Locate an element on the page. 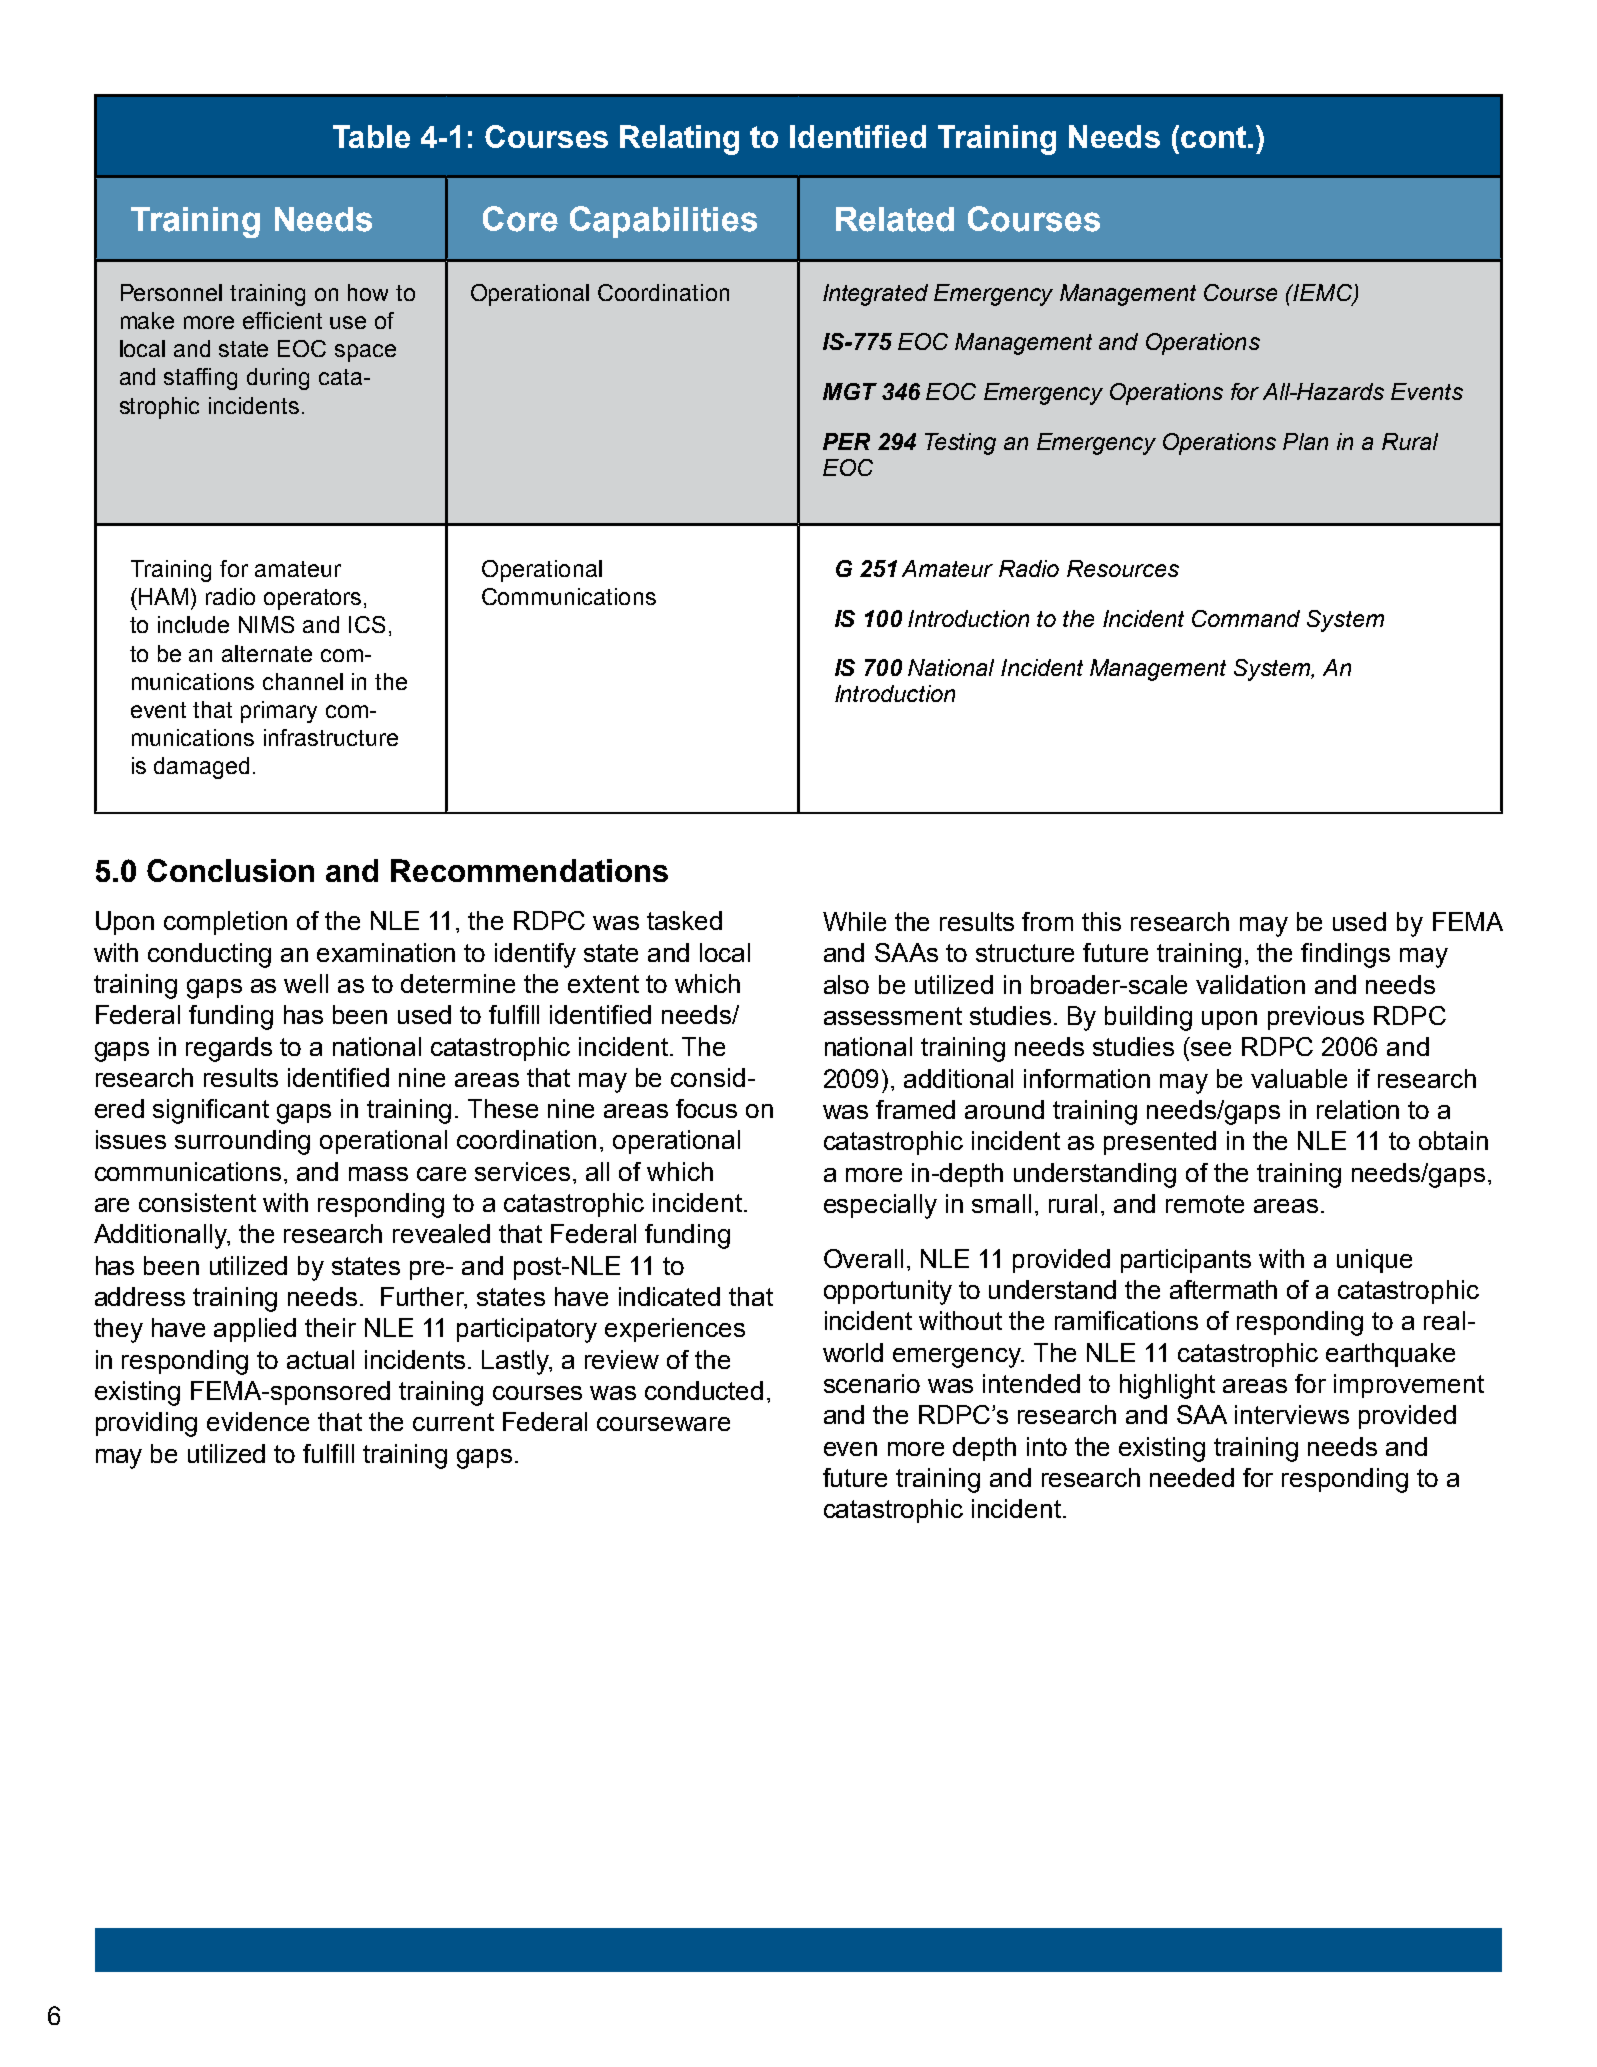 The width and height of the page is (1597, 2067). evidence is located at coordinates (258, 1421).
